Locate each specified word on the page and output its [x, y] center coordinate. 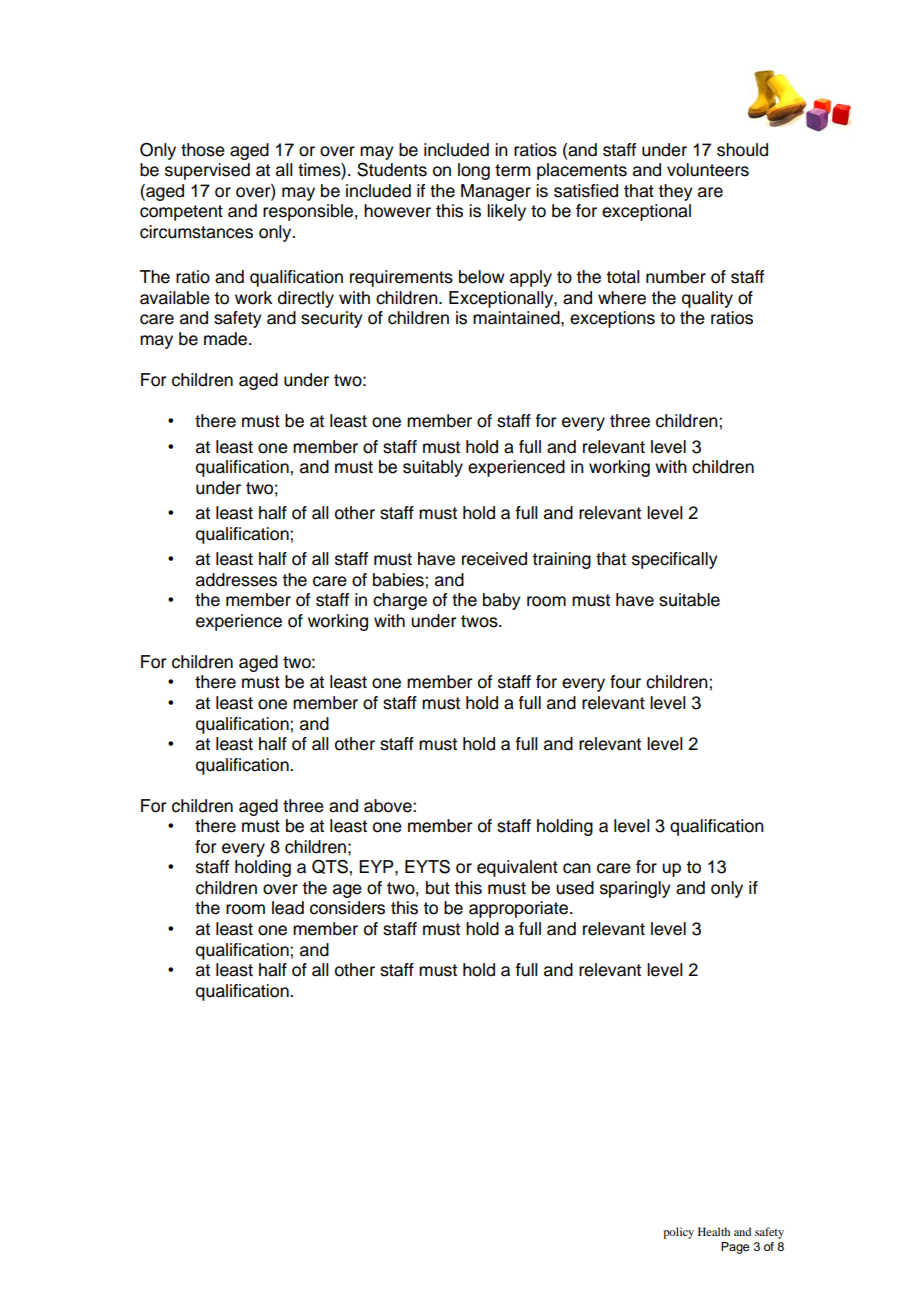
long [474, 171]
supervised [207, 171]
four [625, 682]
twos [480, 621]
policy [678, 1233]
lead [288, 908]
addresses [236, 580]
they [675, 192]
